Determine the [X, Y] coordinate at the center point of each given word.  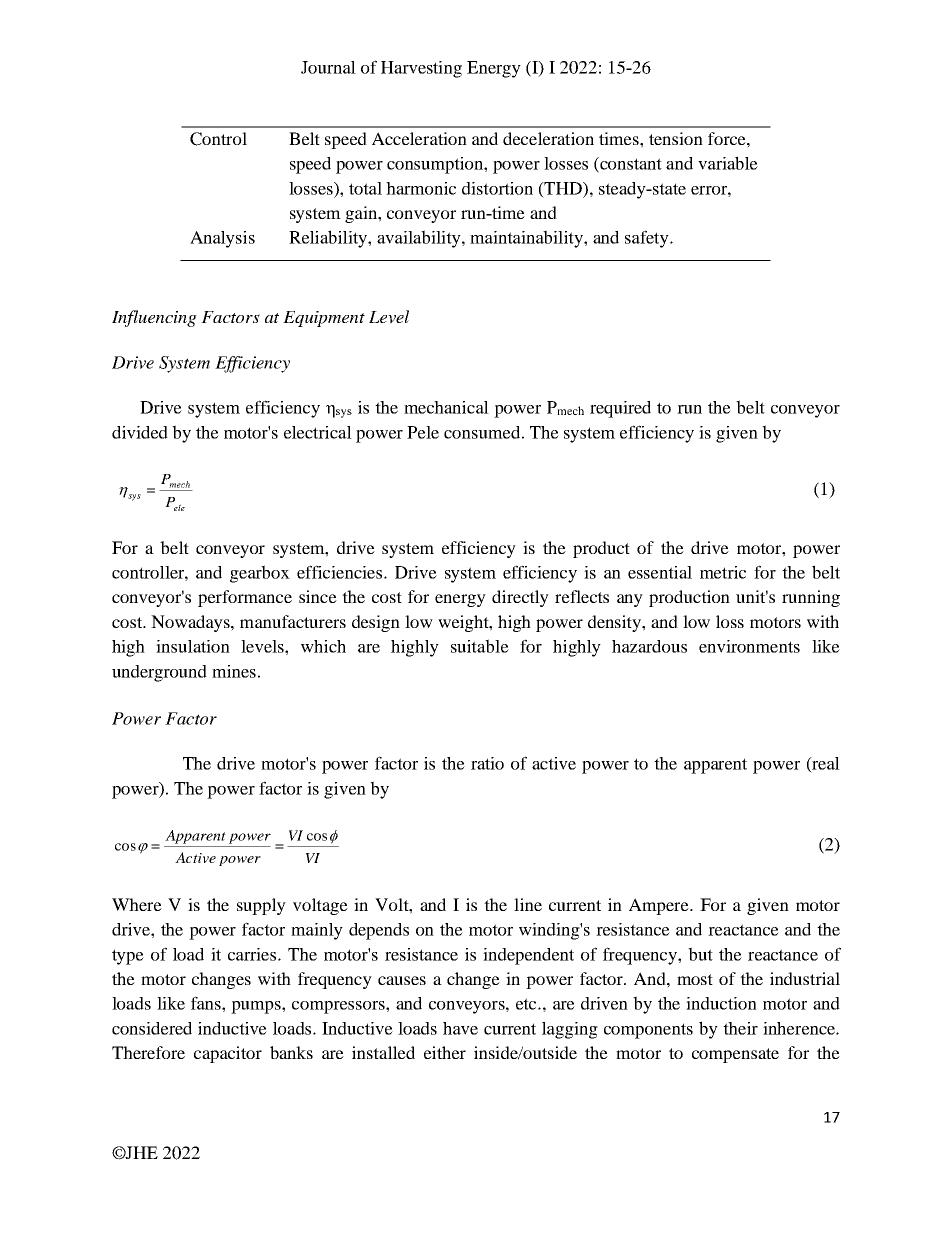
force [728, 138]
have [460, 1028]
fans [207, 1003]
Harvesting [421, 69]
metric [723, 572]
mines [234, 671]
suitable [480, 646]
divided [140, 432]
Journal [328, 67]
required [620, 409]
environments [749, 646]
